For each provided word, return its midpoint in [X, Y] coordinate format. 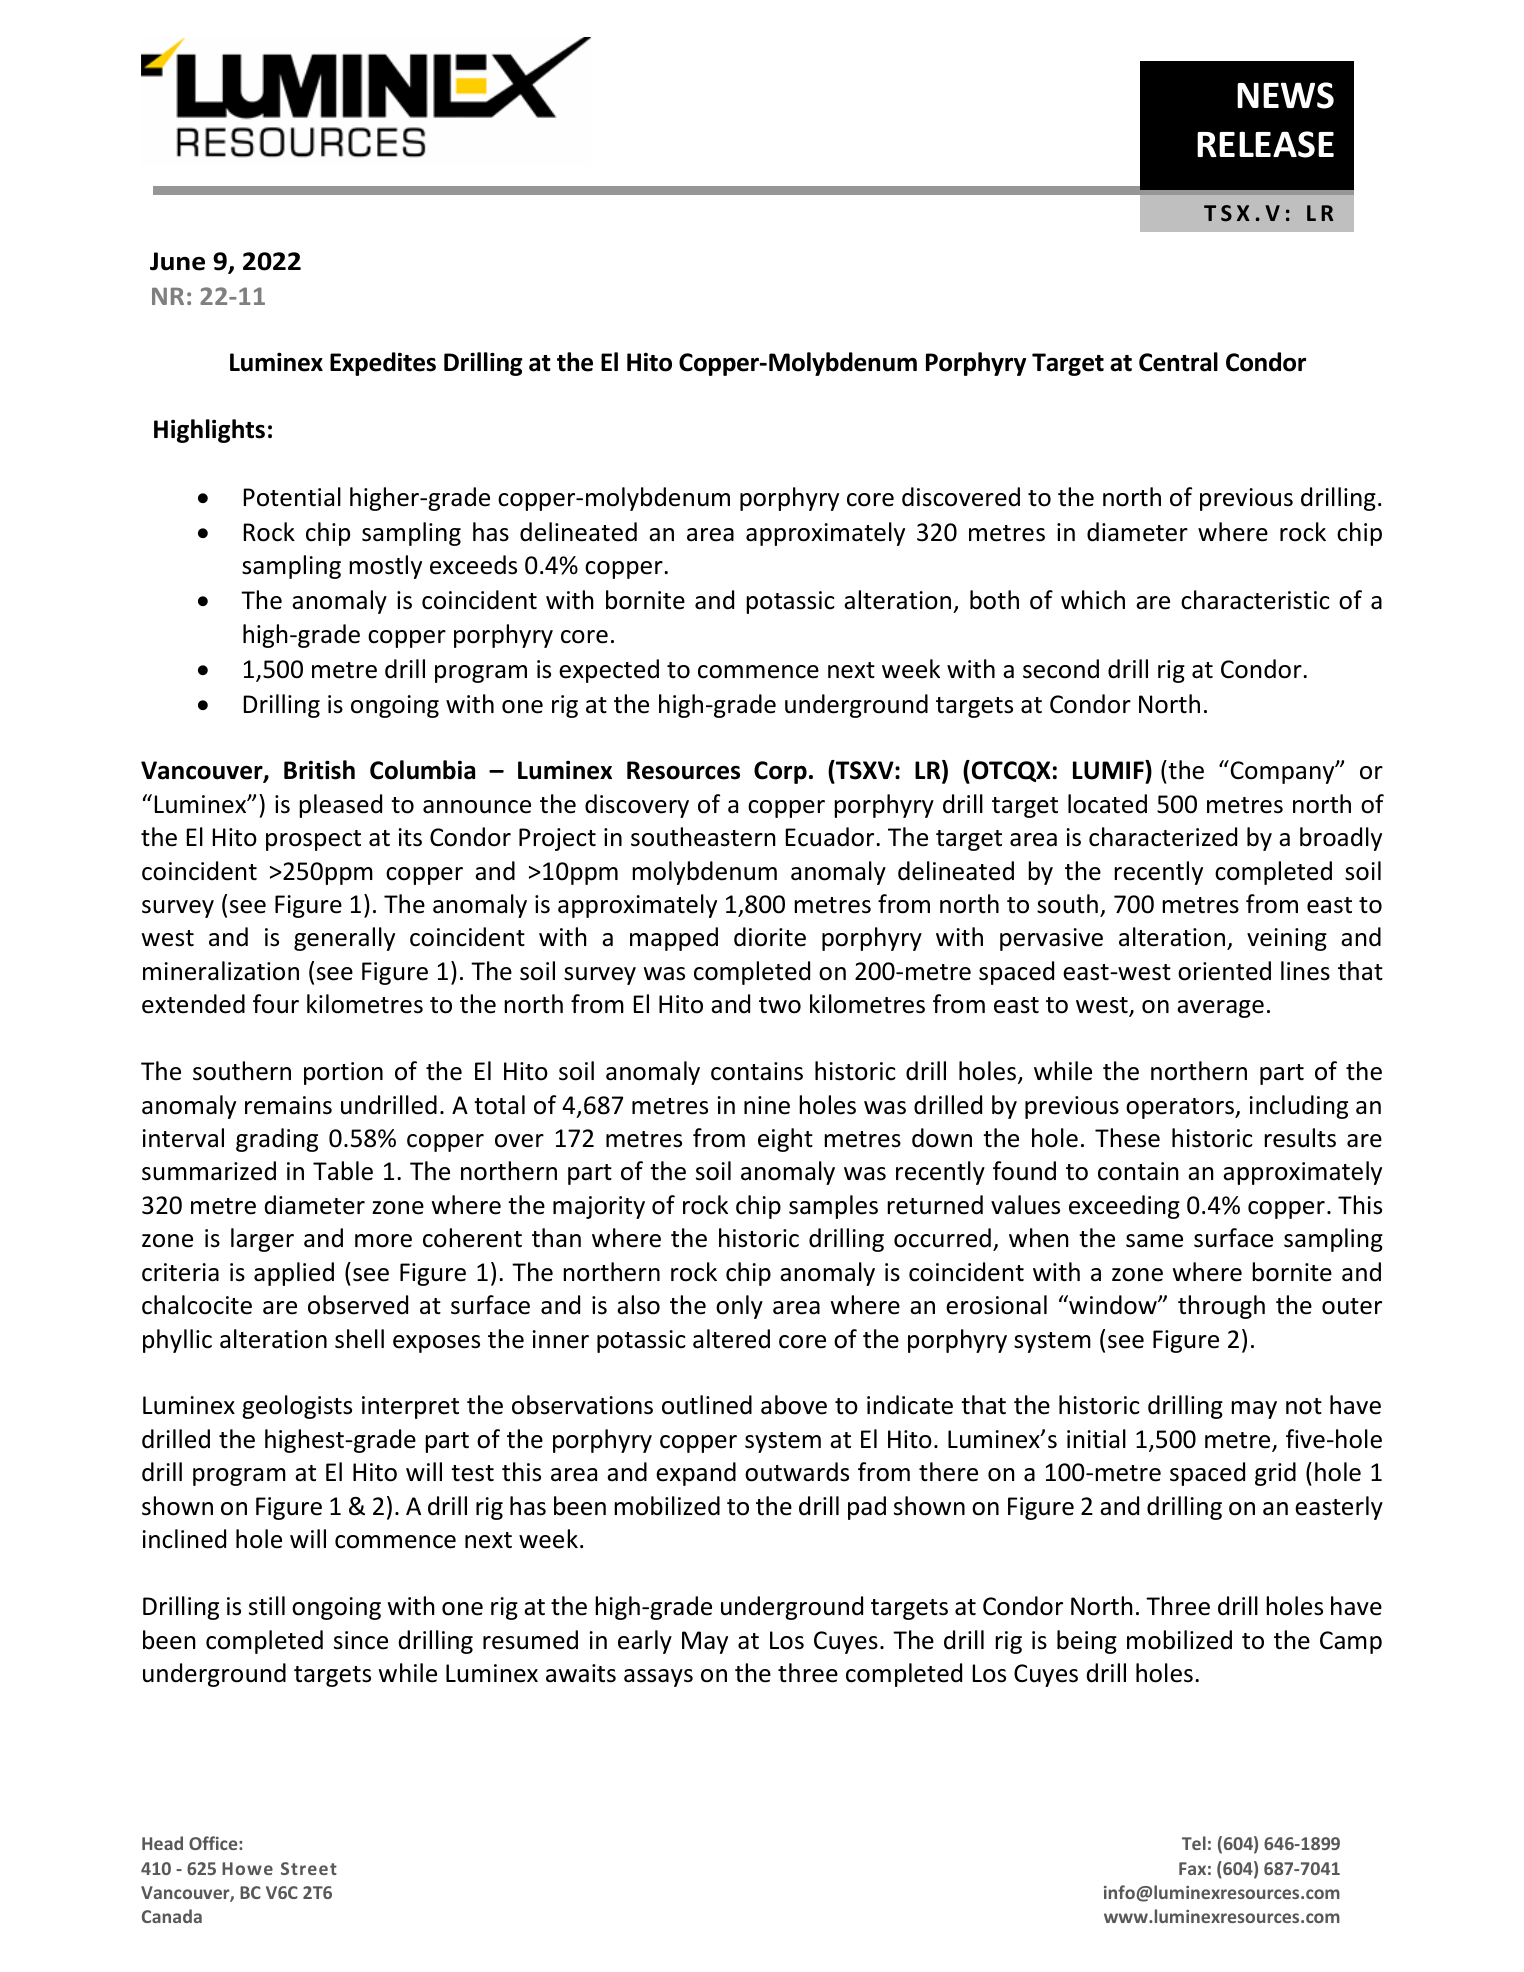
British [319, 770]
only [739, 1307]
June [177, 261]
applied [294, 1274]
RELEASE [1265, 144]
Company [1282, 772]
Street [309, 1868]
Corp [780, 772]
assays [658, 1678]
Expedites [383, 364]
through [1221, 1307]
